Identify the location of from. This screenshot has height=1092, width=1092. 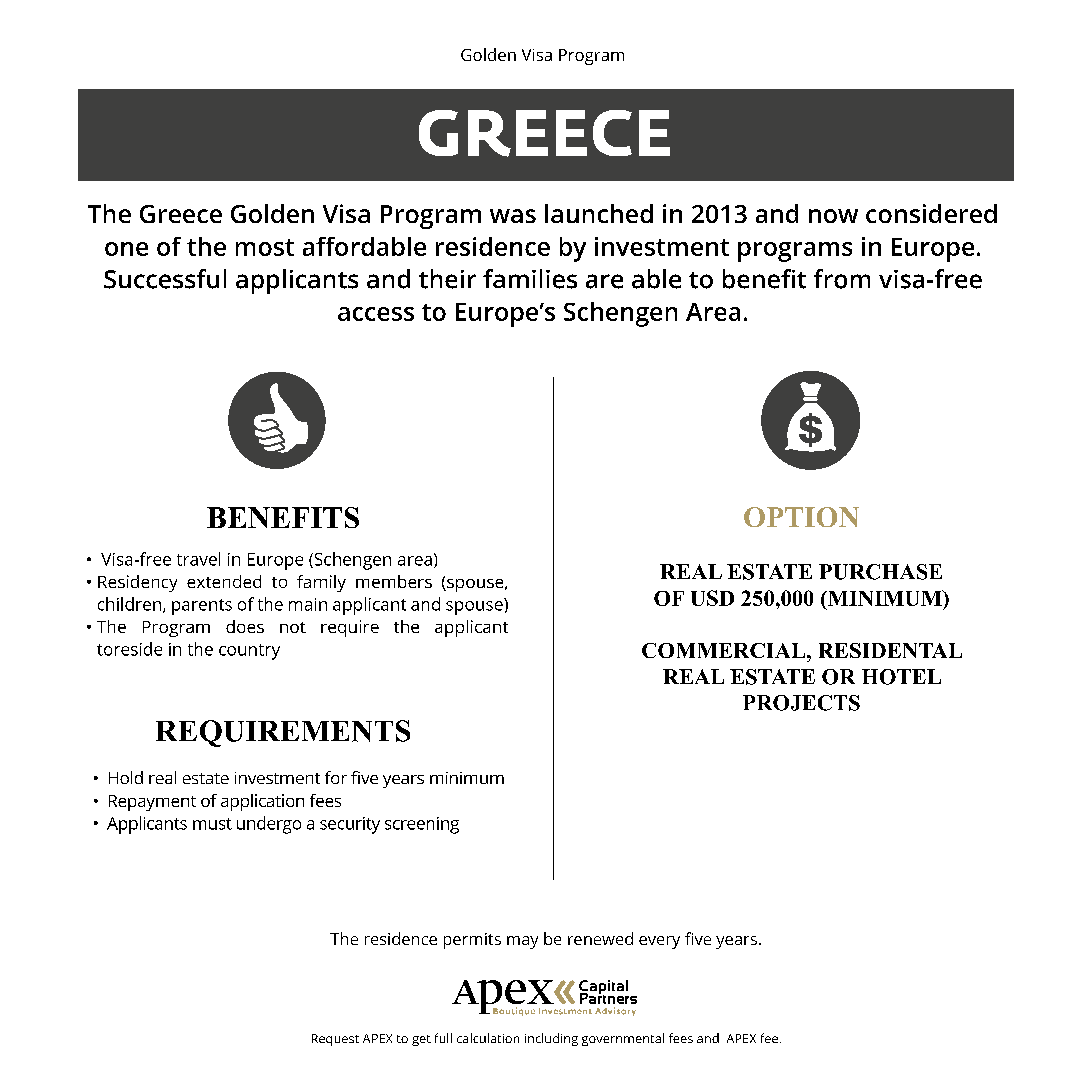
(842, 279).
